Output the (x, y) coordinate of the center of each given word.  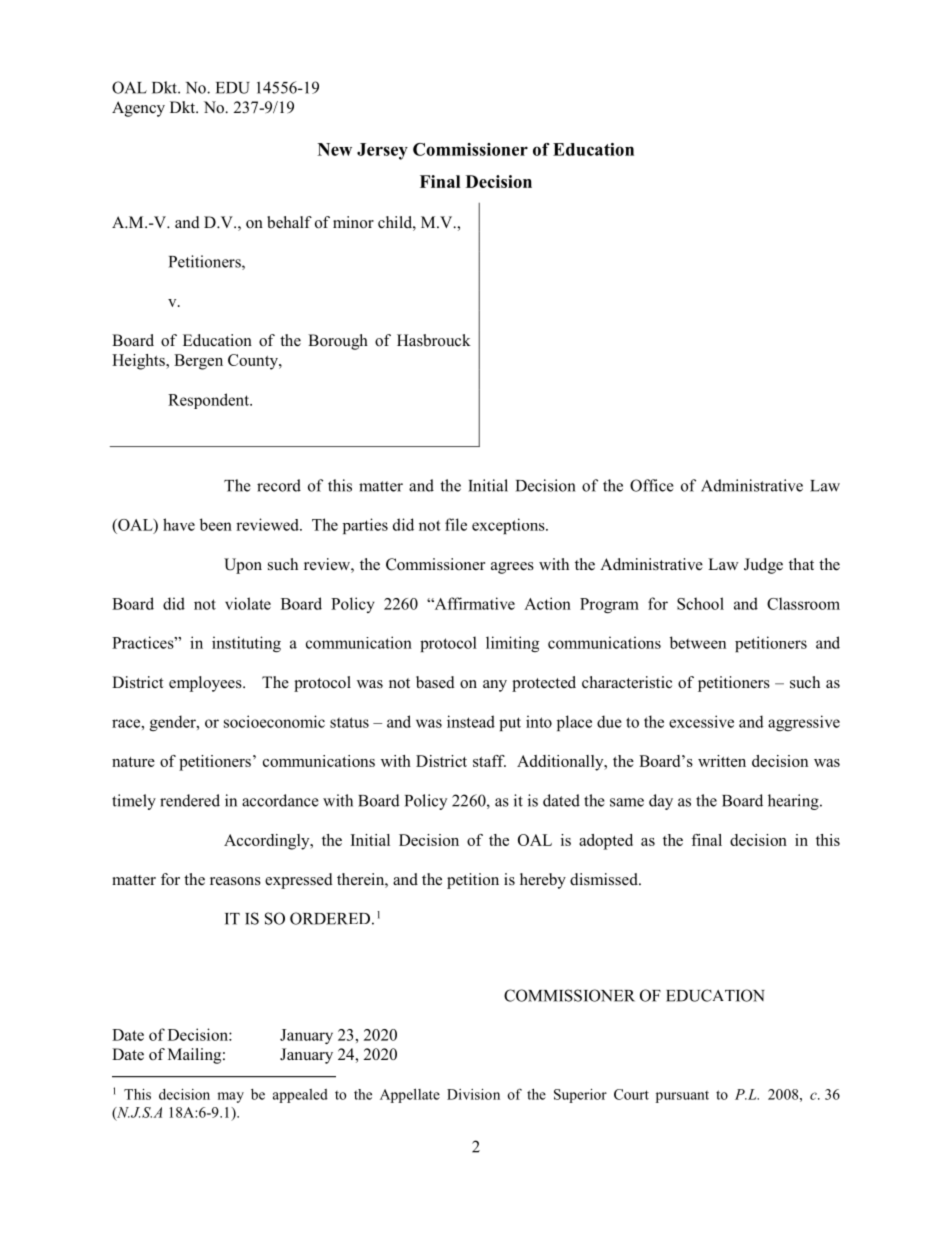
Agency (138, 109)
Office (652, 485)
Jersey (382, 151)
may (230, 1097)
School (700, 603)
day (661, 802)
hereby (543, 881)
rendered (190, 800)
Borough (338, 342)
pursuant (682, 1097)
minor (353, 222)
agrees (512, 568)
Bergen (198, 362)
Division (473, 1094)
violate (248, 603)
